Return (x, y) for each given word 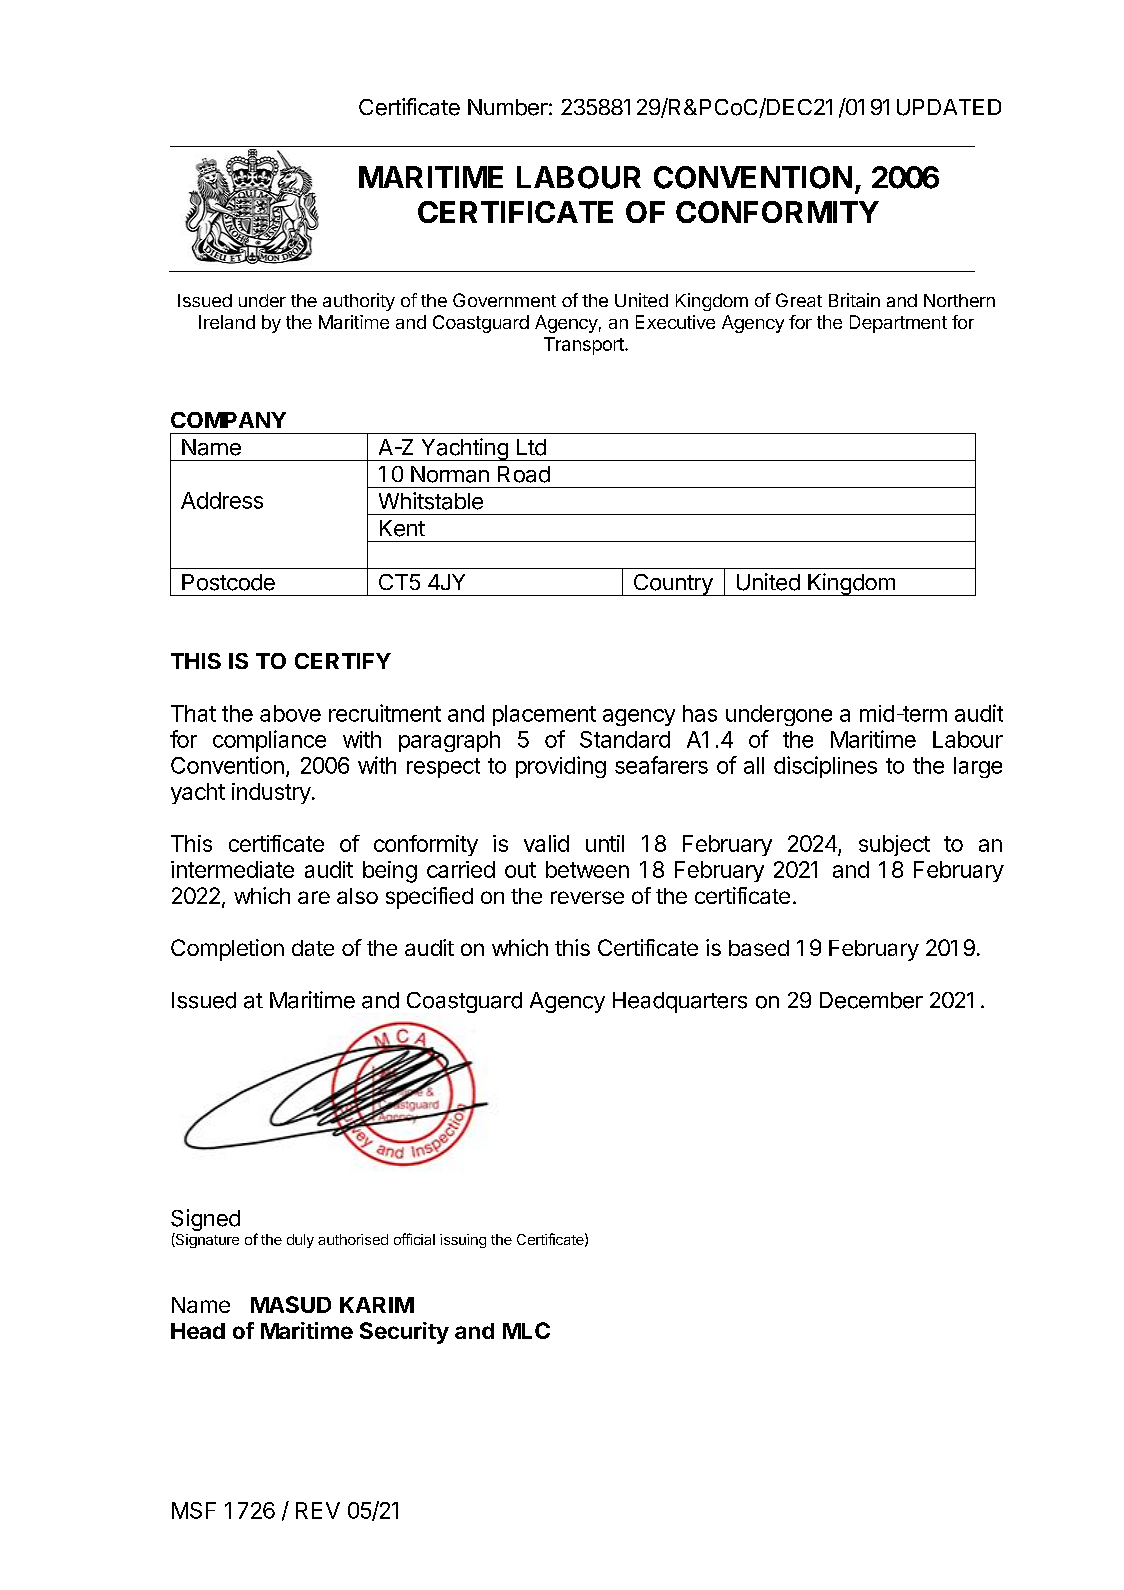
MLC (526, 1330)
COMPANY (228, 420)
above (290, 713)
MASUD (291, 1304)
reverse (587, 897)
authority (359, 302)
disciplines (825, 767)
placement (544, 715)
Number (508, 107)
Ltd (531, 447)
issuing (463, 1241)
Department (898, 324)
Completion (227, 950)
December (871, 1000)
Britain (854, 300)
